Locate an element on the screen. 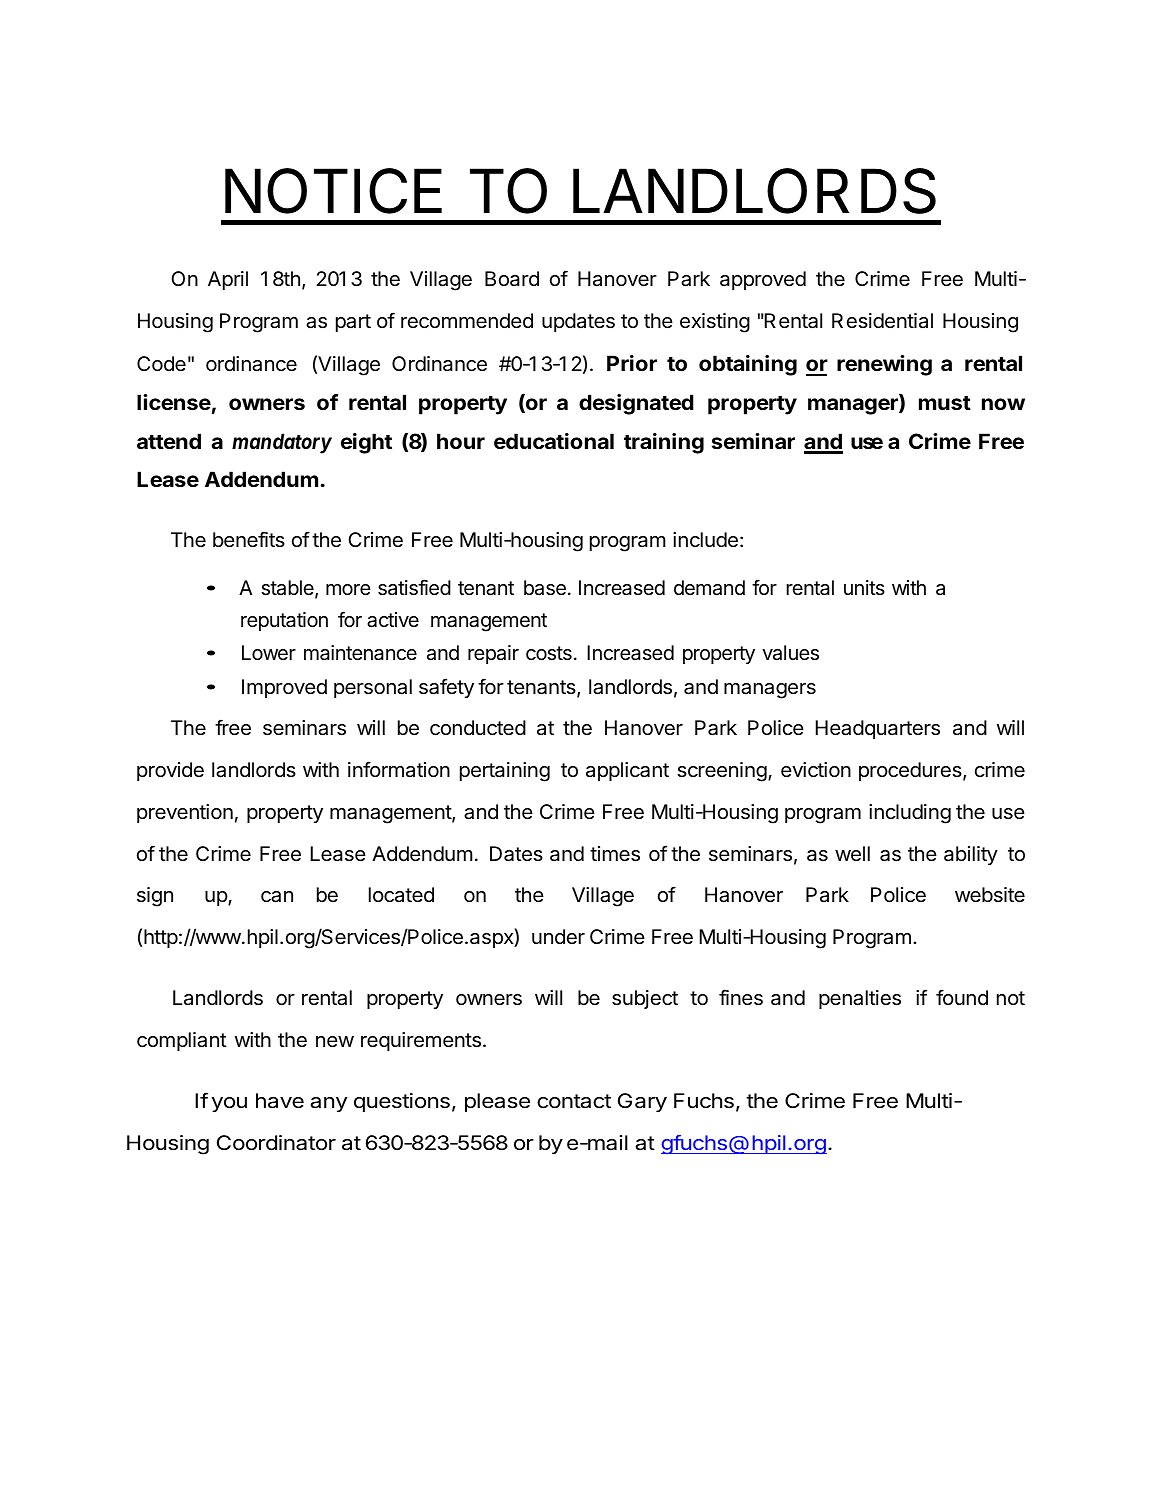 The height and width of the screenshot is (1504, 1163). contact is located at coordinates (574, 1101).
